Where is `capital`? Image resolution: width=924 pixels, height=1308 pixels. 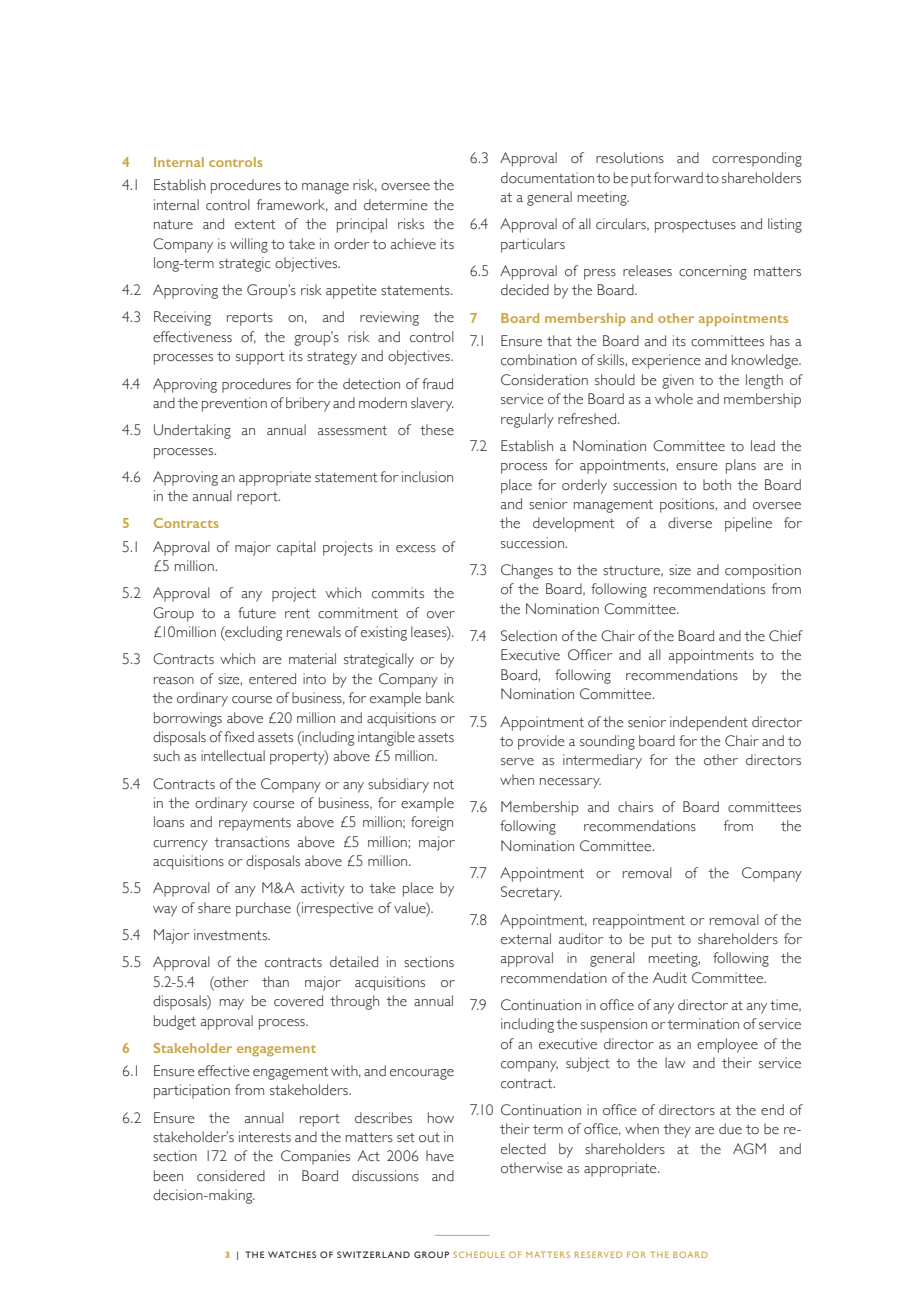
capital is located at coordinates (296, 548).
